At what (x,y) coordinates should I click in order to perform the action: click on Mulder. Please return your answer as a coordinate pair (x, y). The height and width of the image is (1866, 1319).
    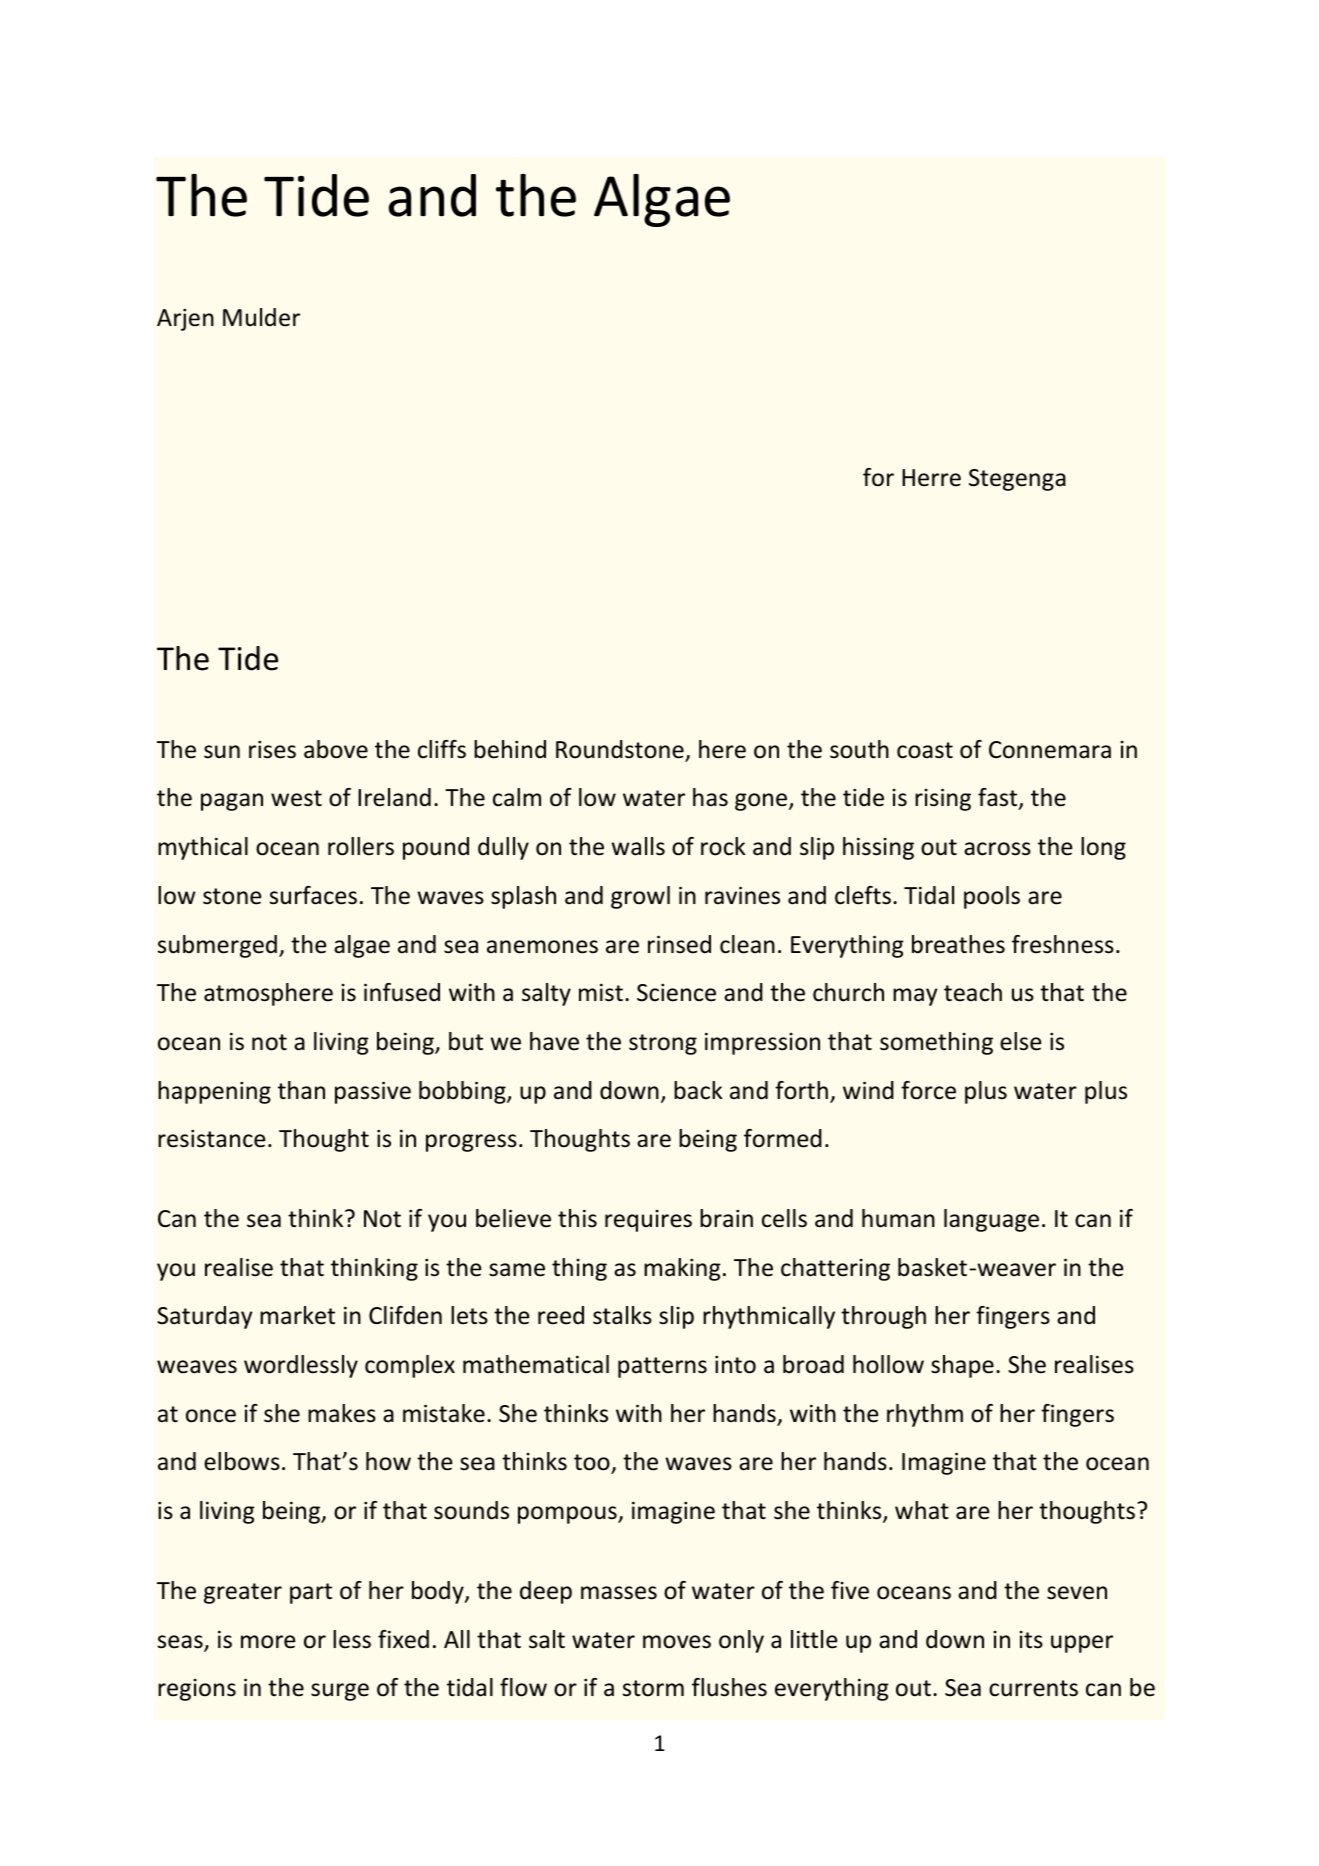
    Looking at the image, I should click on (261, 317).
